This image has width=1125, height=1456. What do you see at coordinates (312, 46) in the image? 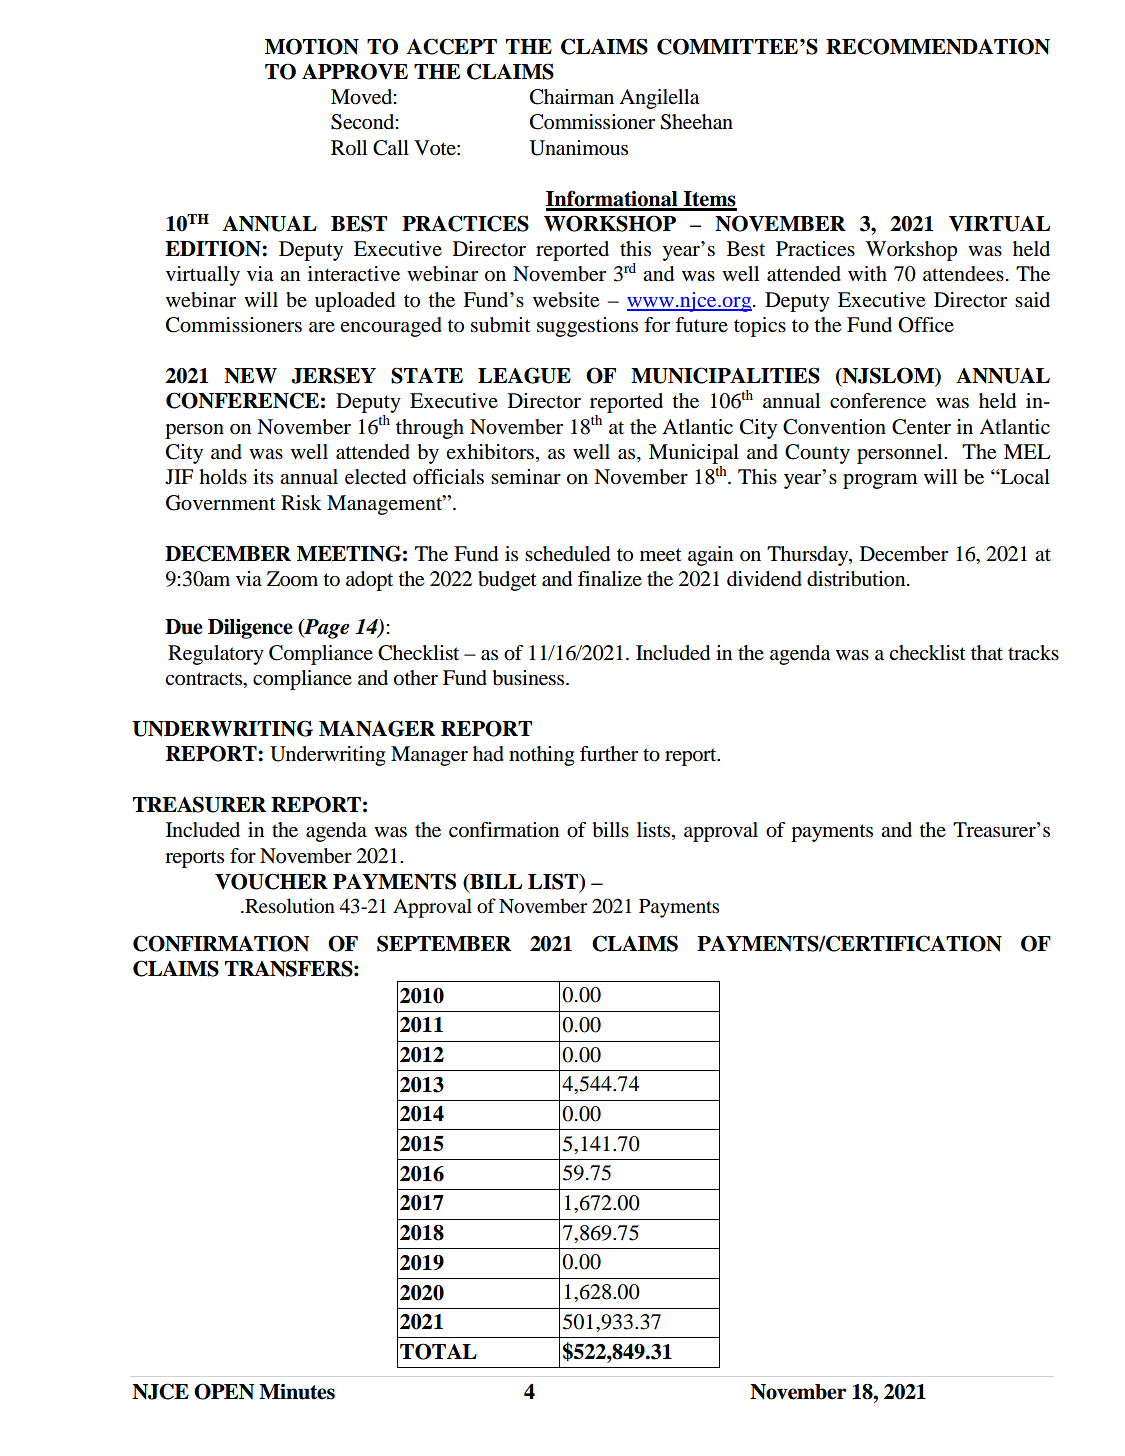
I see `MOTION` at bounding box center [312, 46].
